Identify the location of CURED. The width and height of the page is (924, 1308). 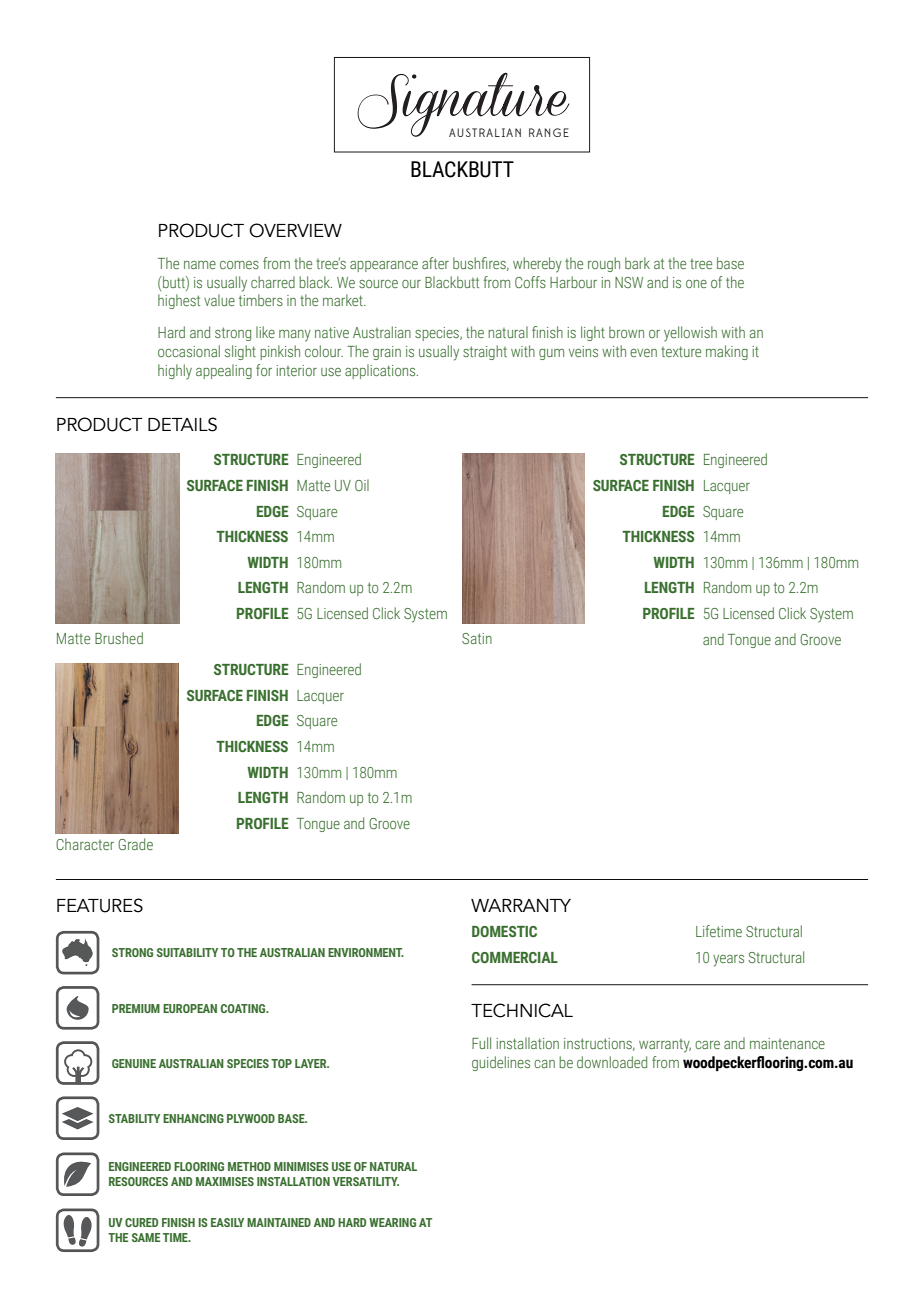
(141, 1222).
